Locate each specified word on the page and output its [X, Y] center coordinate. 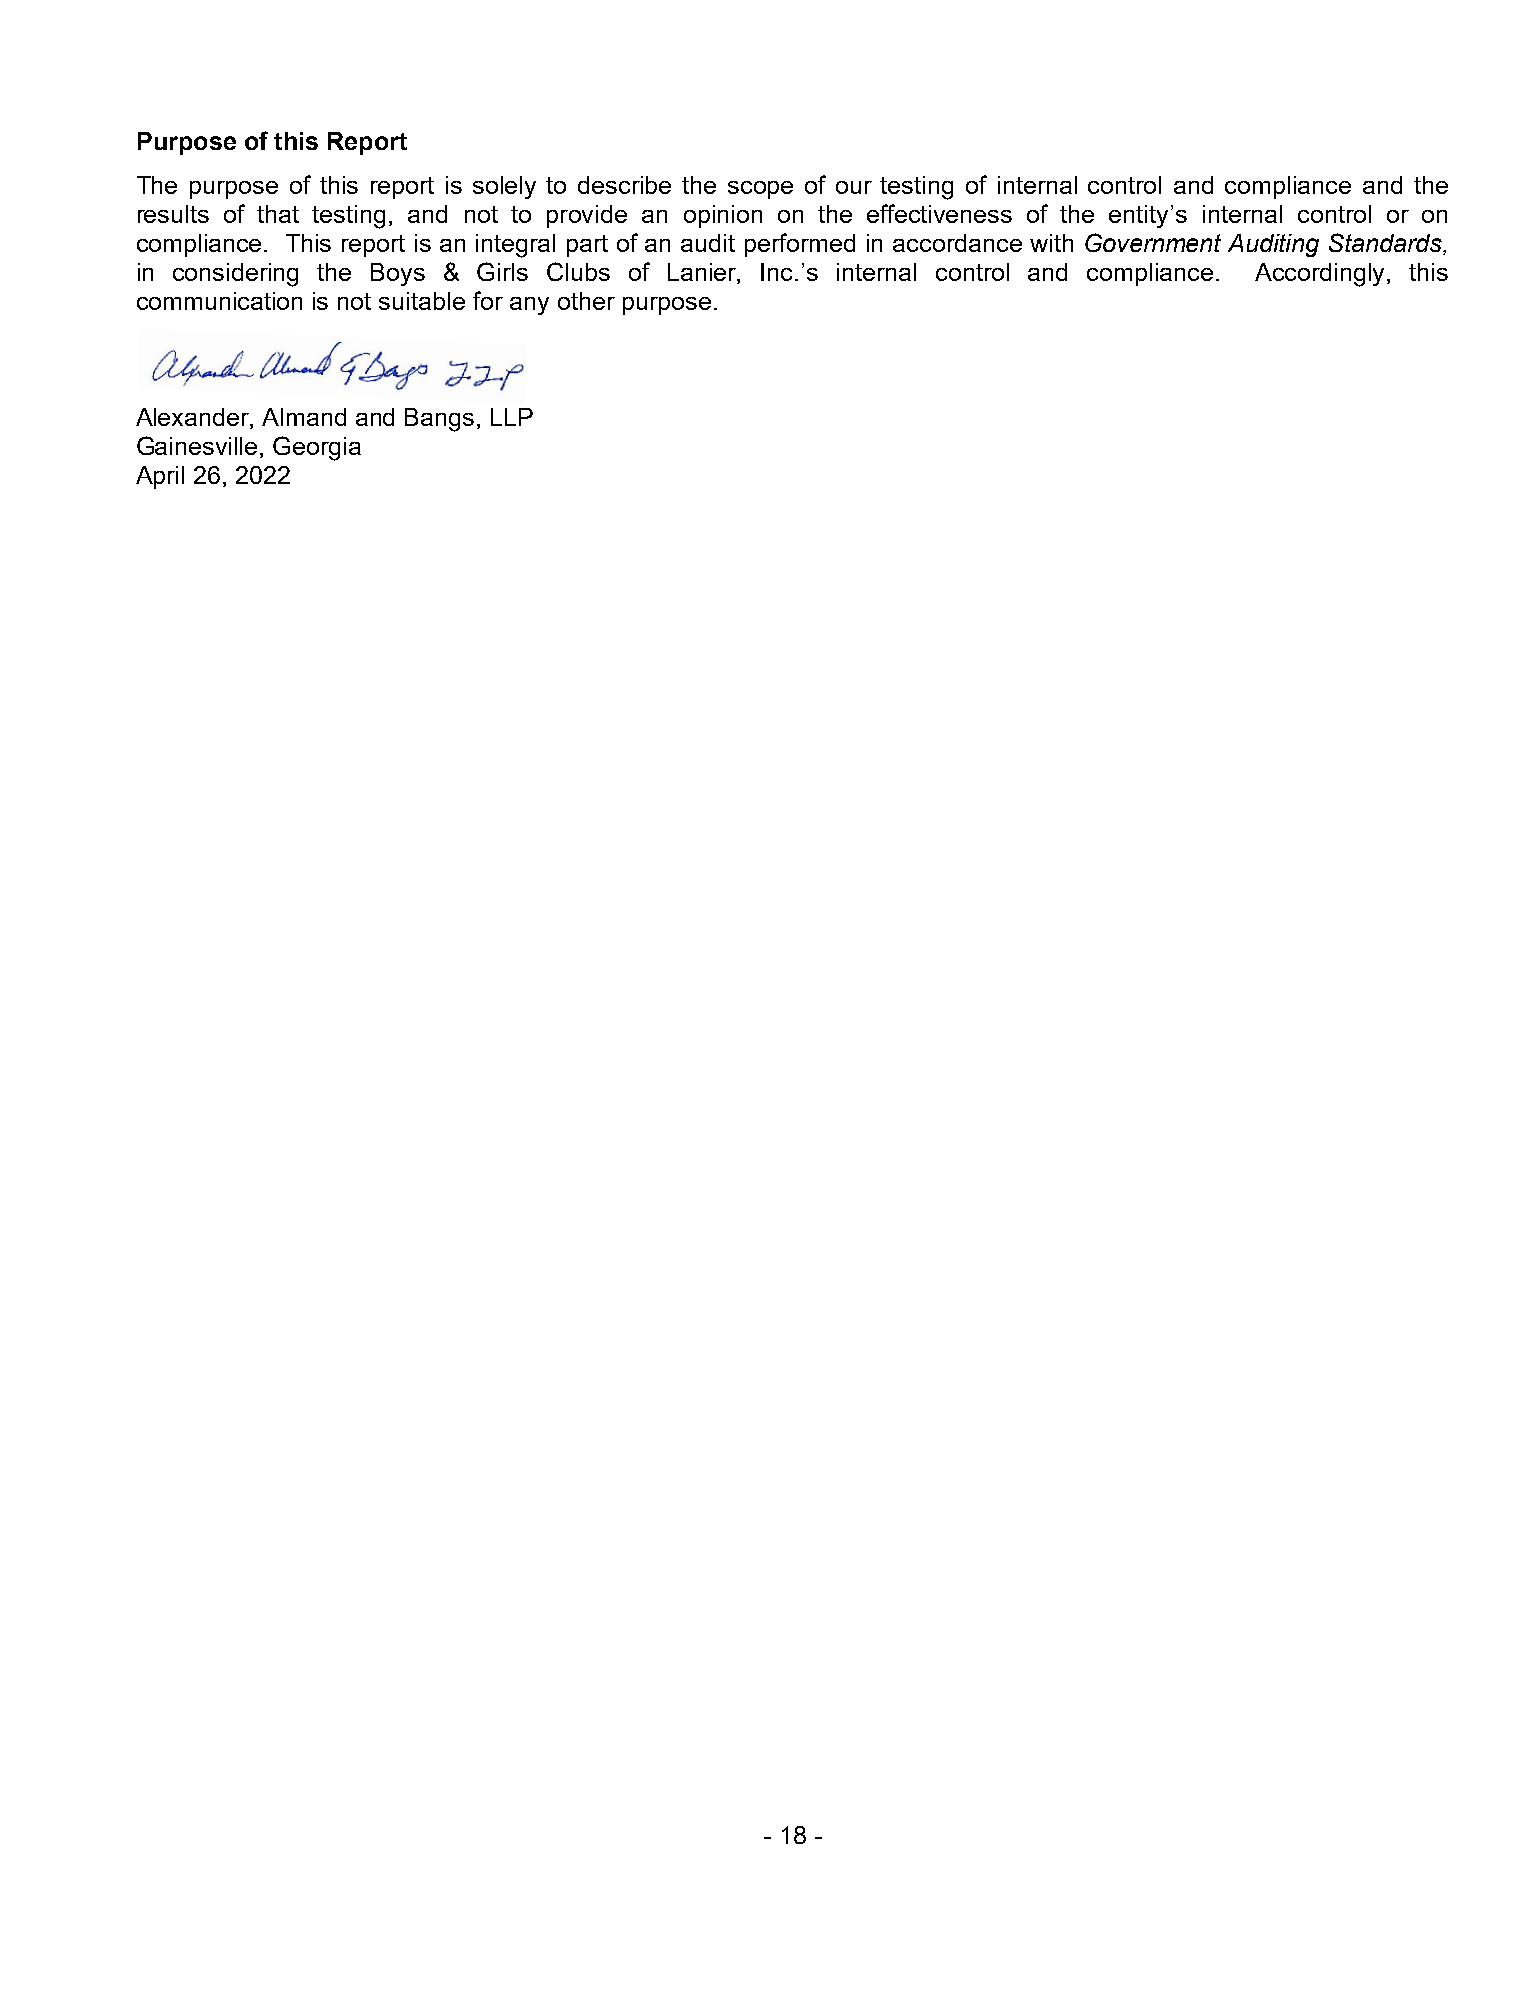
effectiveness [939, 213]
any [529, 306]
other [586, 301]
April [160, 477]
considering [235, 275]
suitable [422, 301]
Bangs [439, 420]
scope [760, 190]
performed [800, 245]
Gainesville [197, 445]
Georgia [317, 448]
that [278, 214]
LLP [512, 417]
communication [219, 301]
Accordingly [1321, 275]
